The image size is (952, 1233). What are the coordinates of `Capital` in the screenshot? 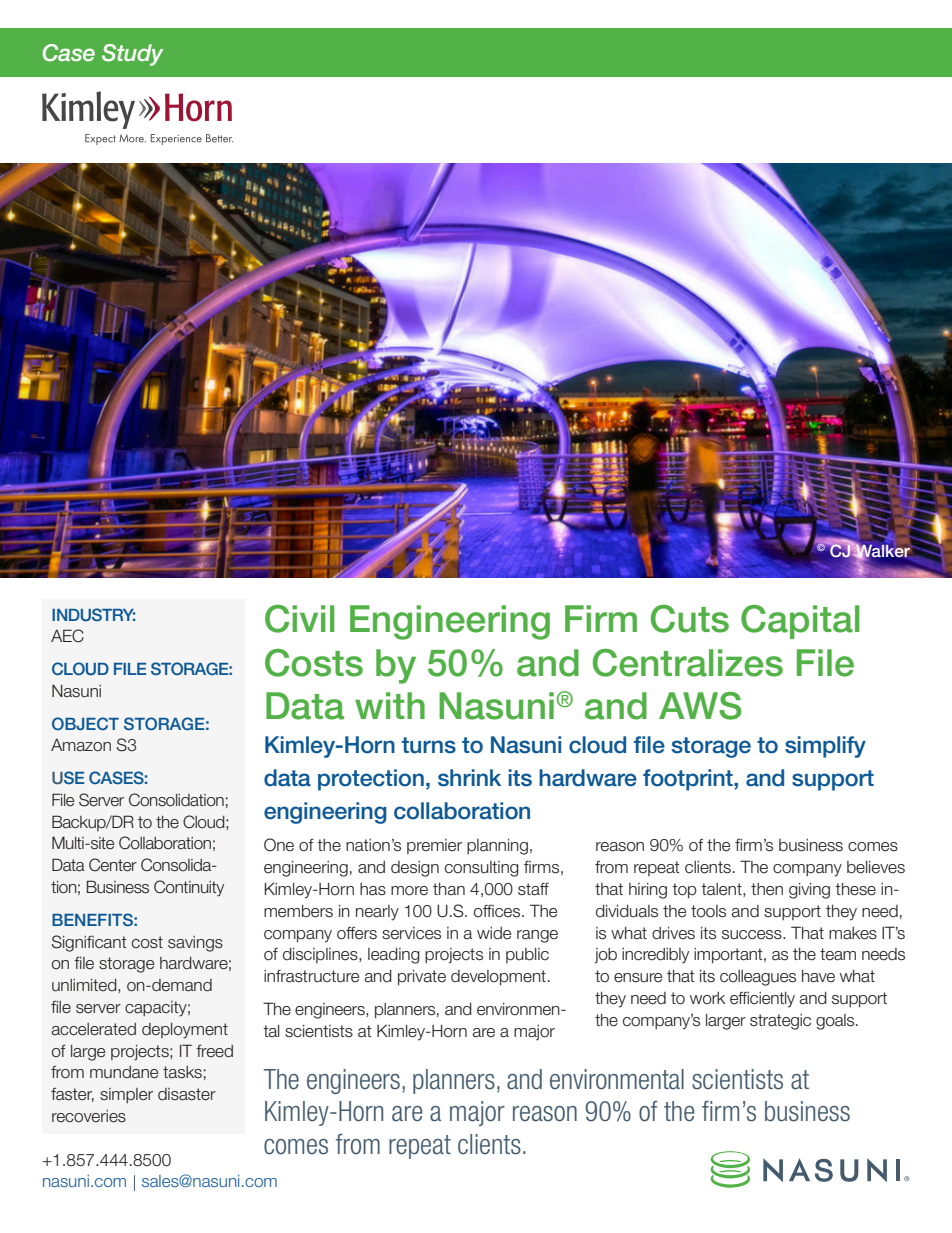 It's located at (800, 622).
